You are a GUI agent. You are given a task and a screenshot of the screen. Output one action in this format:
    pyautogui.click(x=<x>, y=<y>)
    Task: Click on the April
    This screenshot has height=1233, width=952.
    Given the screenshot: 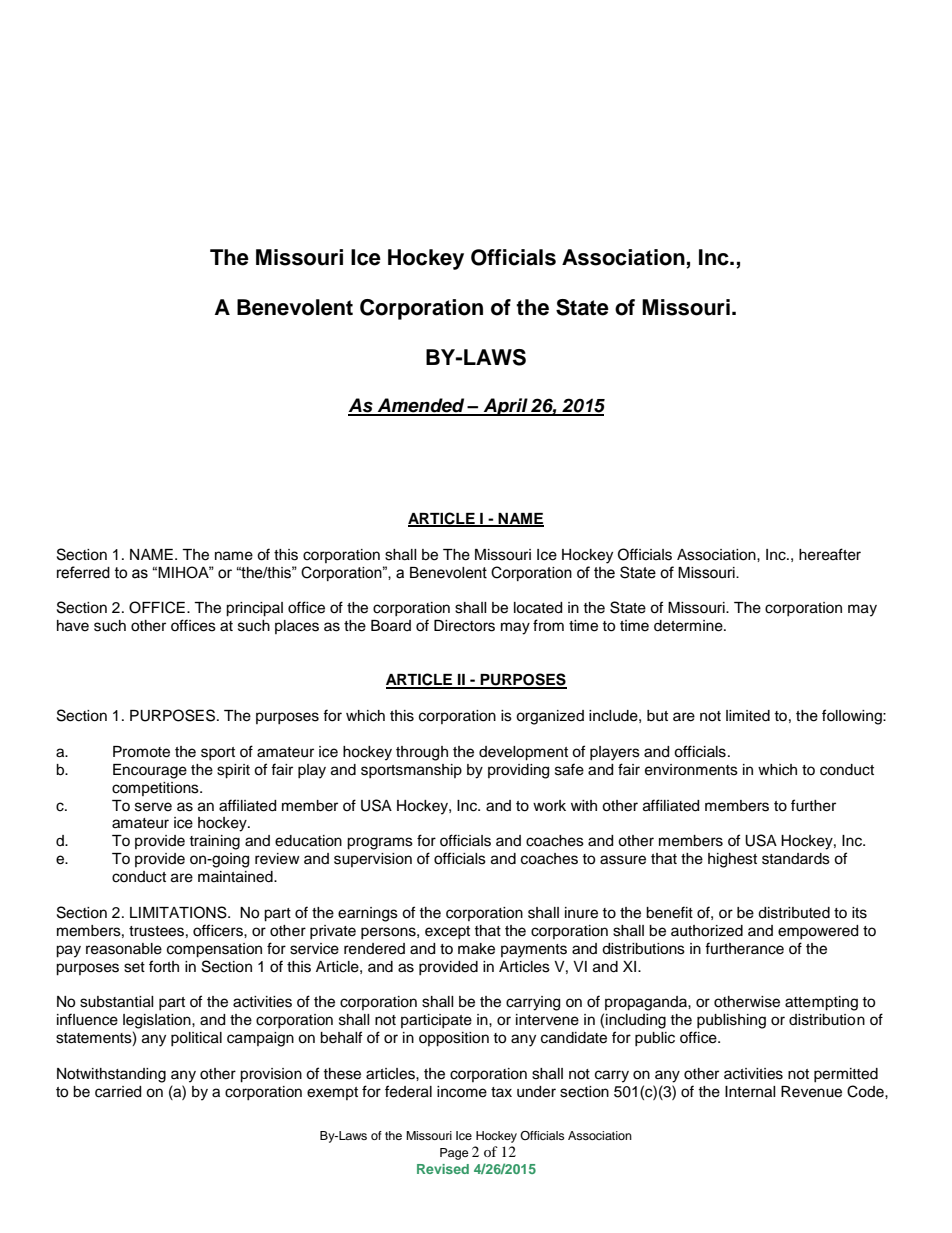 What is the action you would take?
    pyautogui.click(x=505, y=407)
